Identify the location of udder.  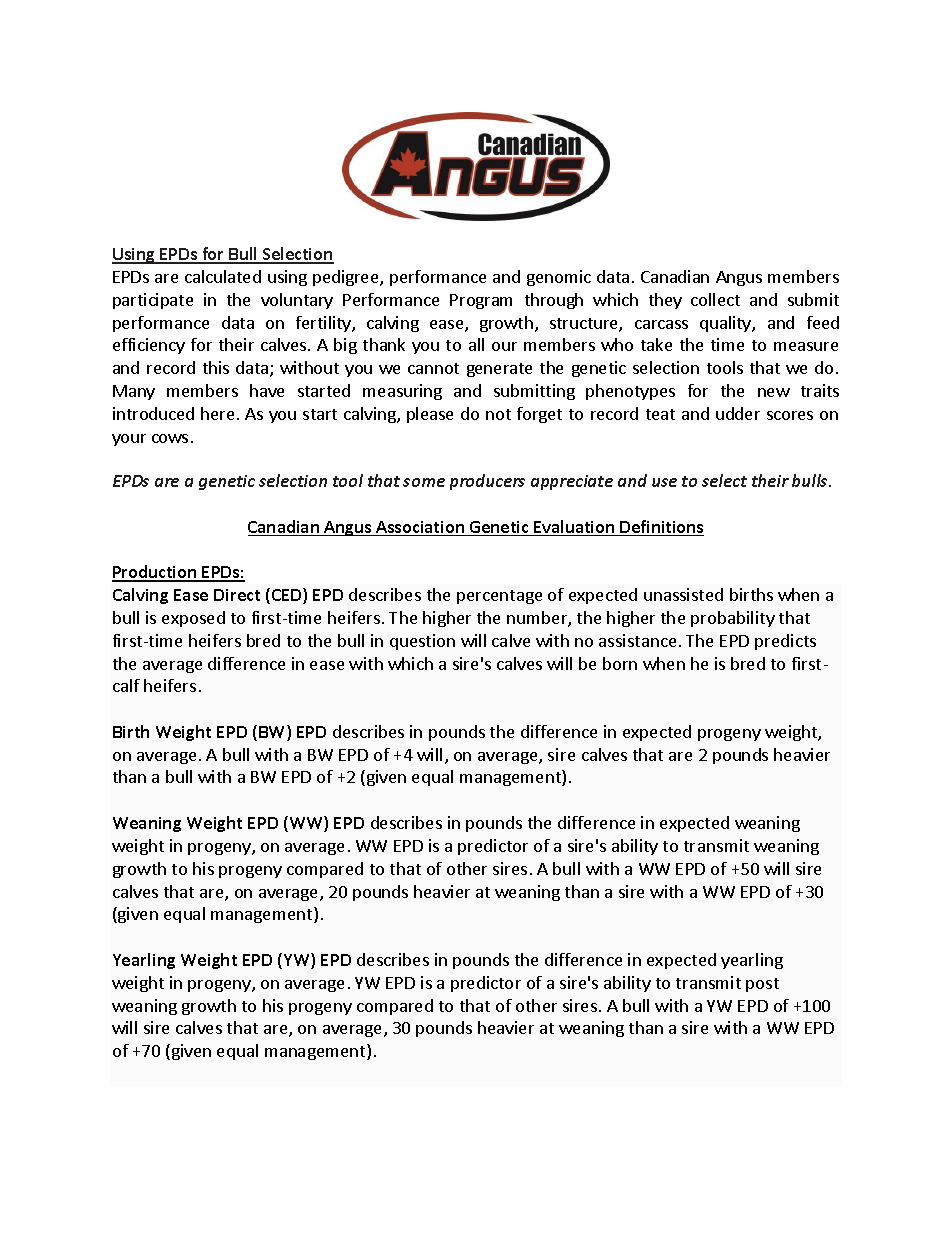
(738, 413).
